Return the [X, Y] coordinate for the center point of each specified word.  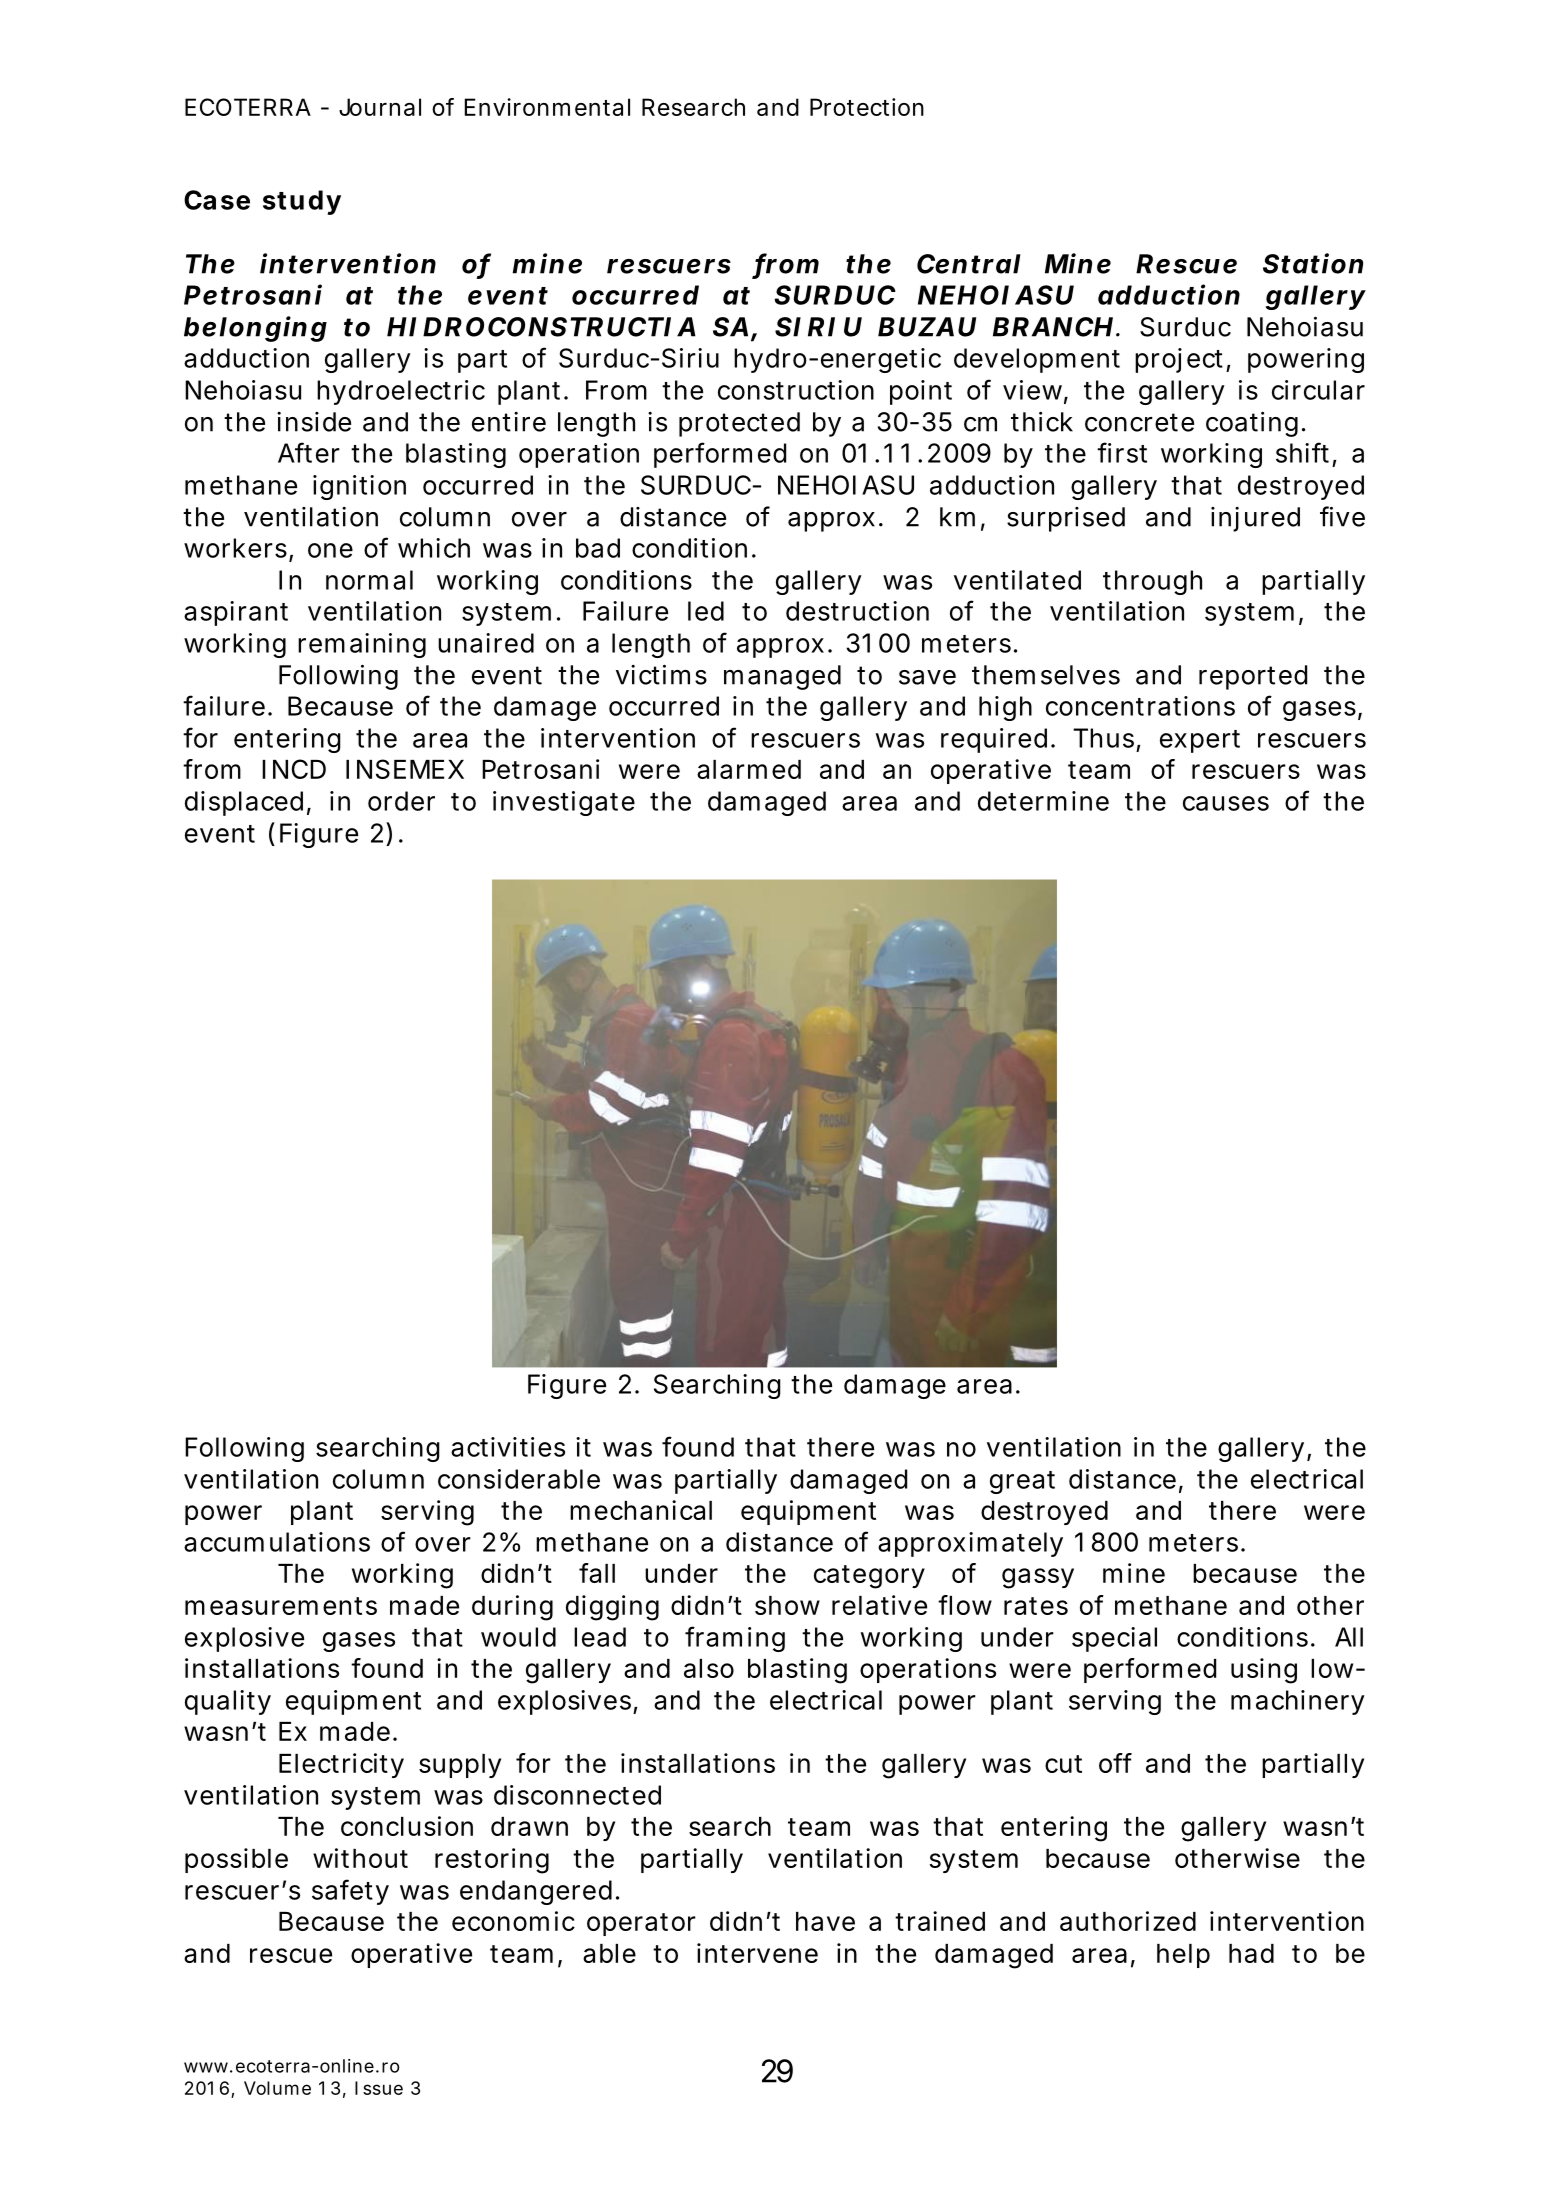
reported [1253, 677]
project [1179, 360]
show [787, 1605]
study [302, 202]
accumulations [277, 1542]
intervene [757, 1953]
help [1183, 1956]
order [401, 801]
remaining [362, 645]
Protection [867, 107]
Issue [379, 2088]
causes [1226, 803]
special [1114, 1639]
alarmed [749, 769]
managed [782, 677]
